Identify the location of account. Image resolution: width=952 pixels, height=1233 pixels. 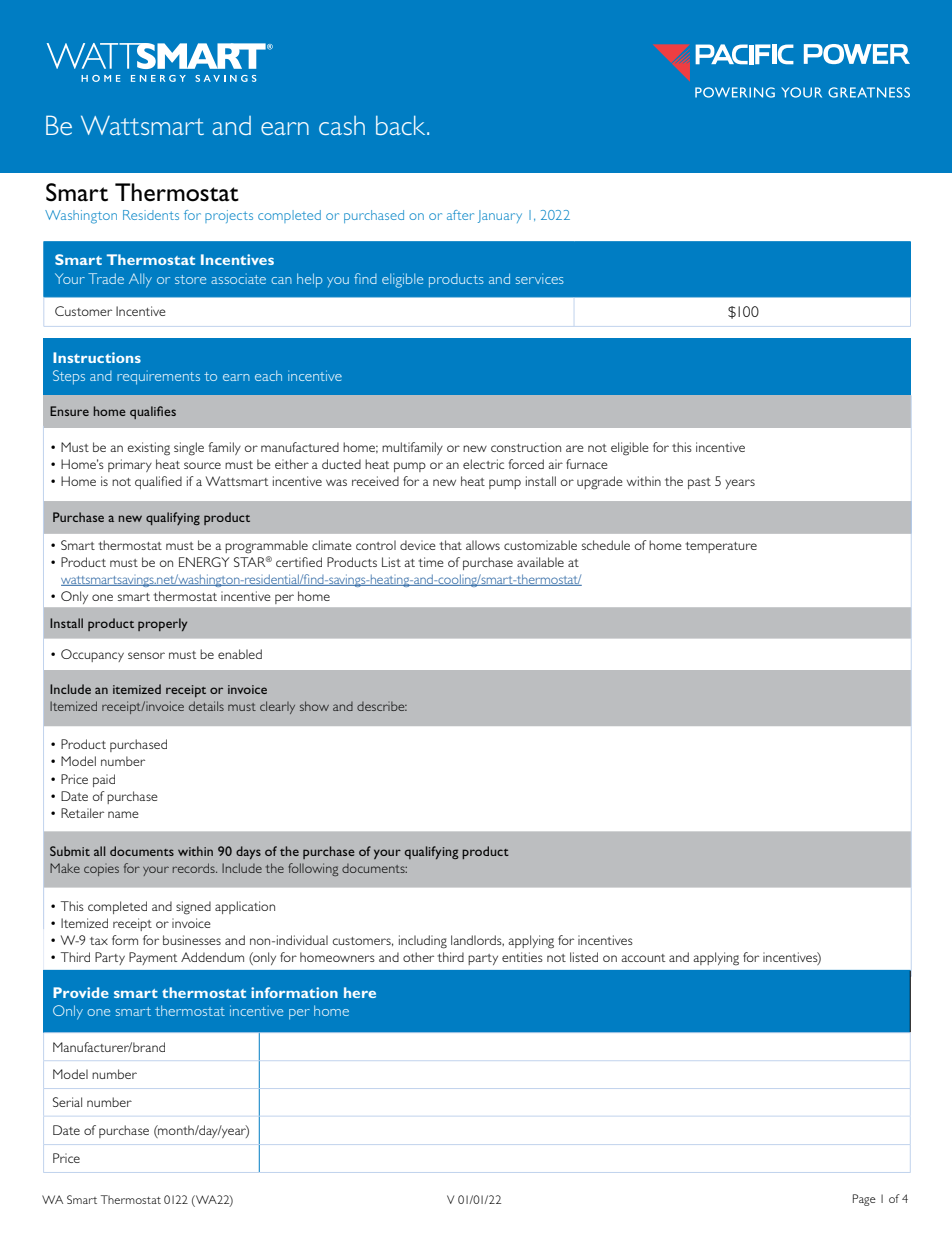
(643, 958).
